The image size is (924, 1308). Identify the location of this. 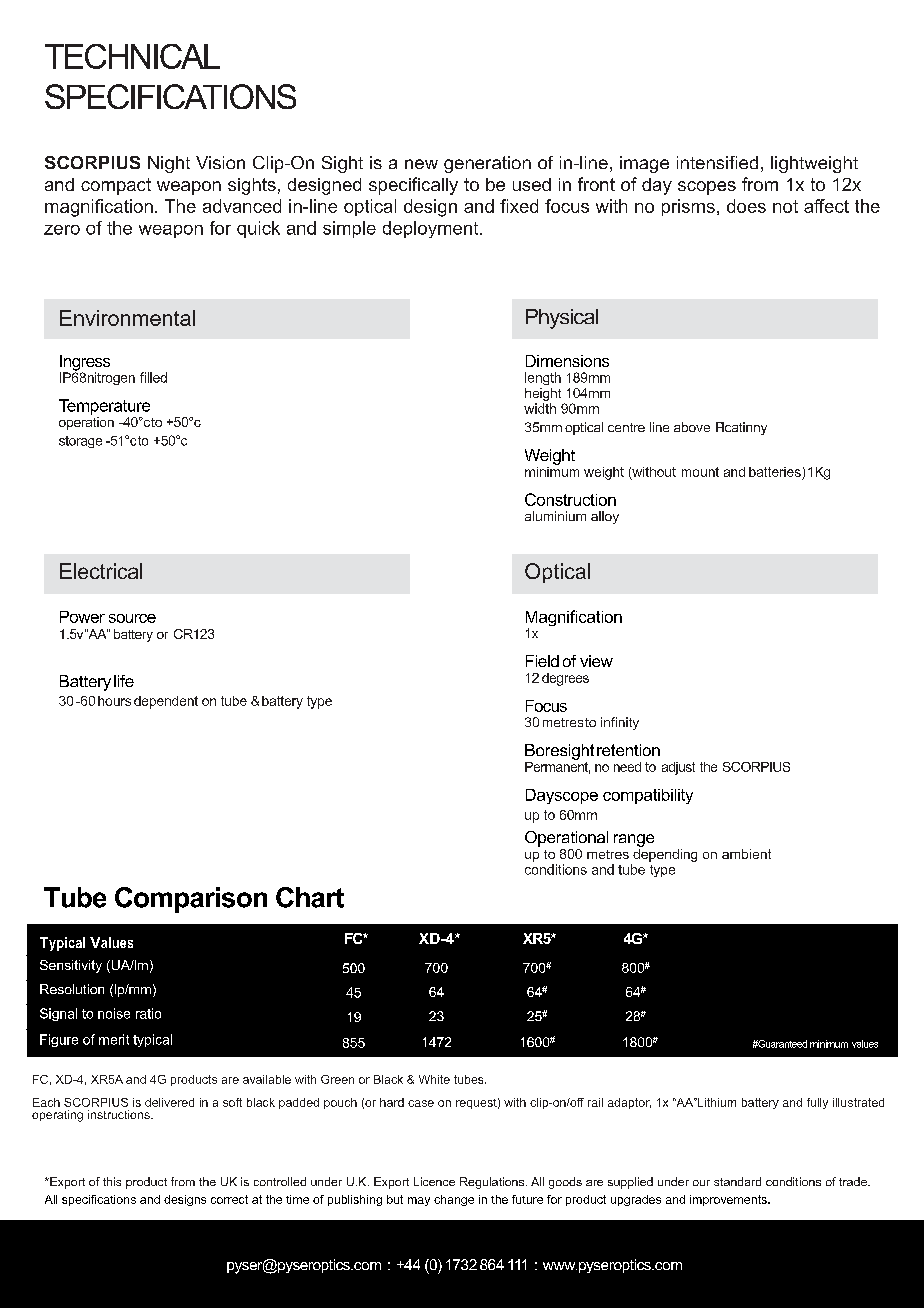
(112, 1181).
